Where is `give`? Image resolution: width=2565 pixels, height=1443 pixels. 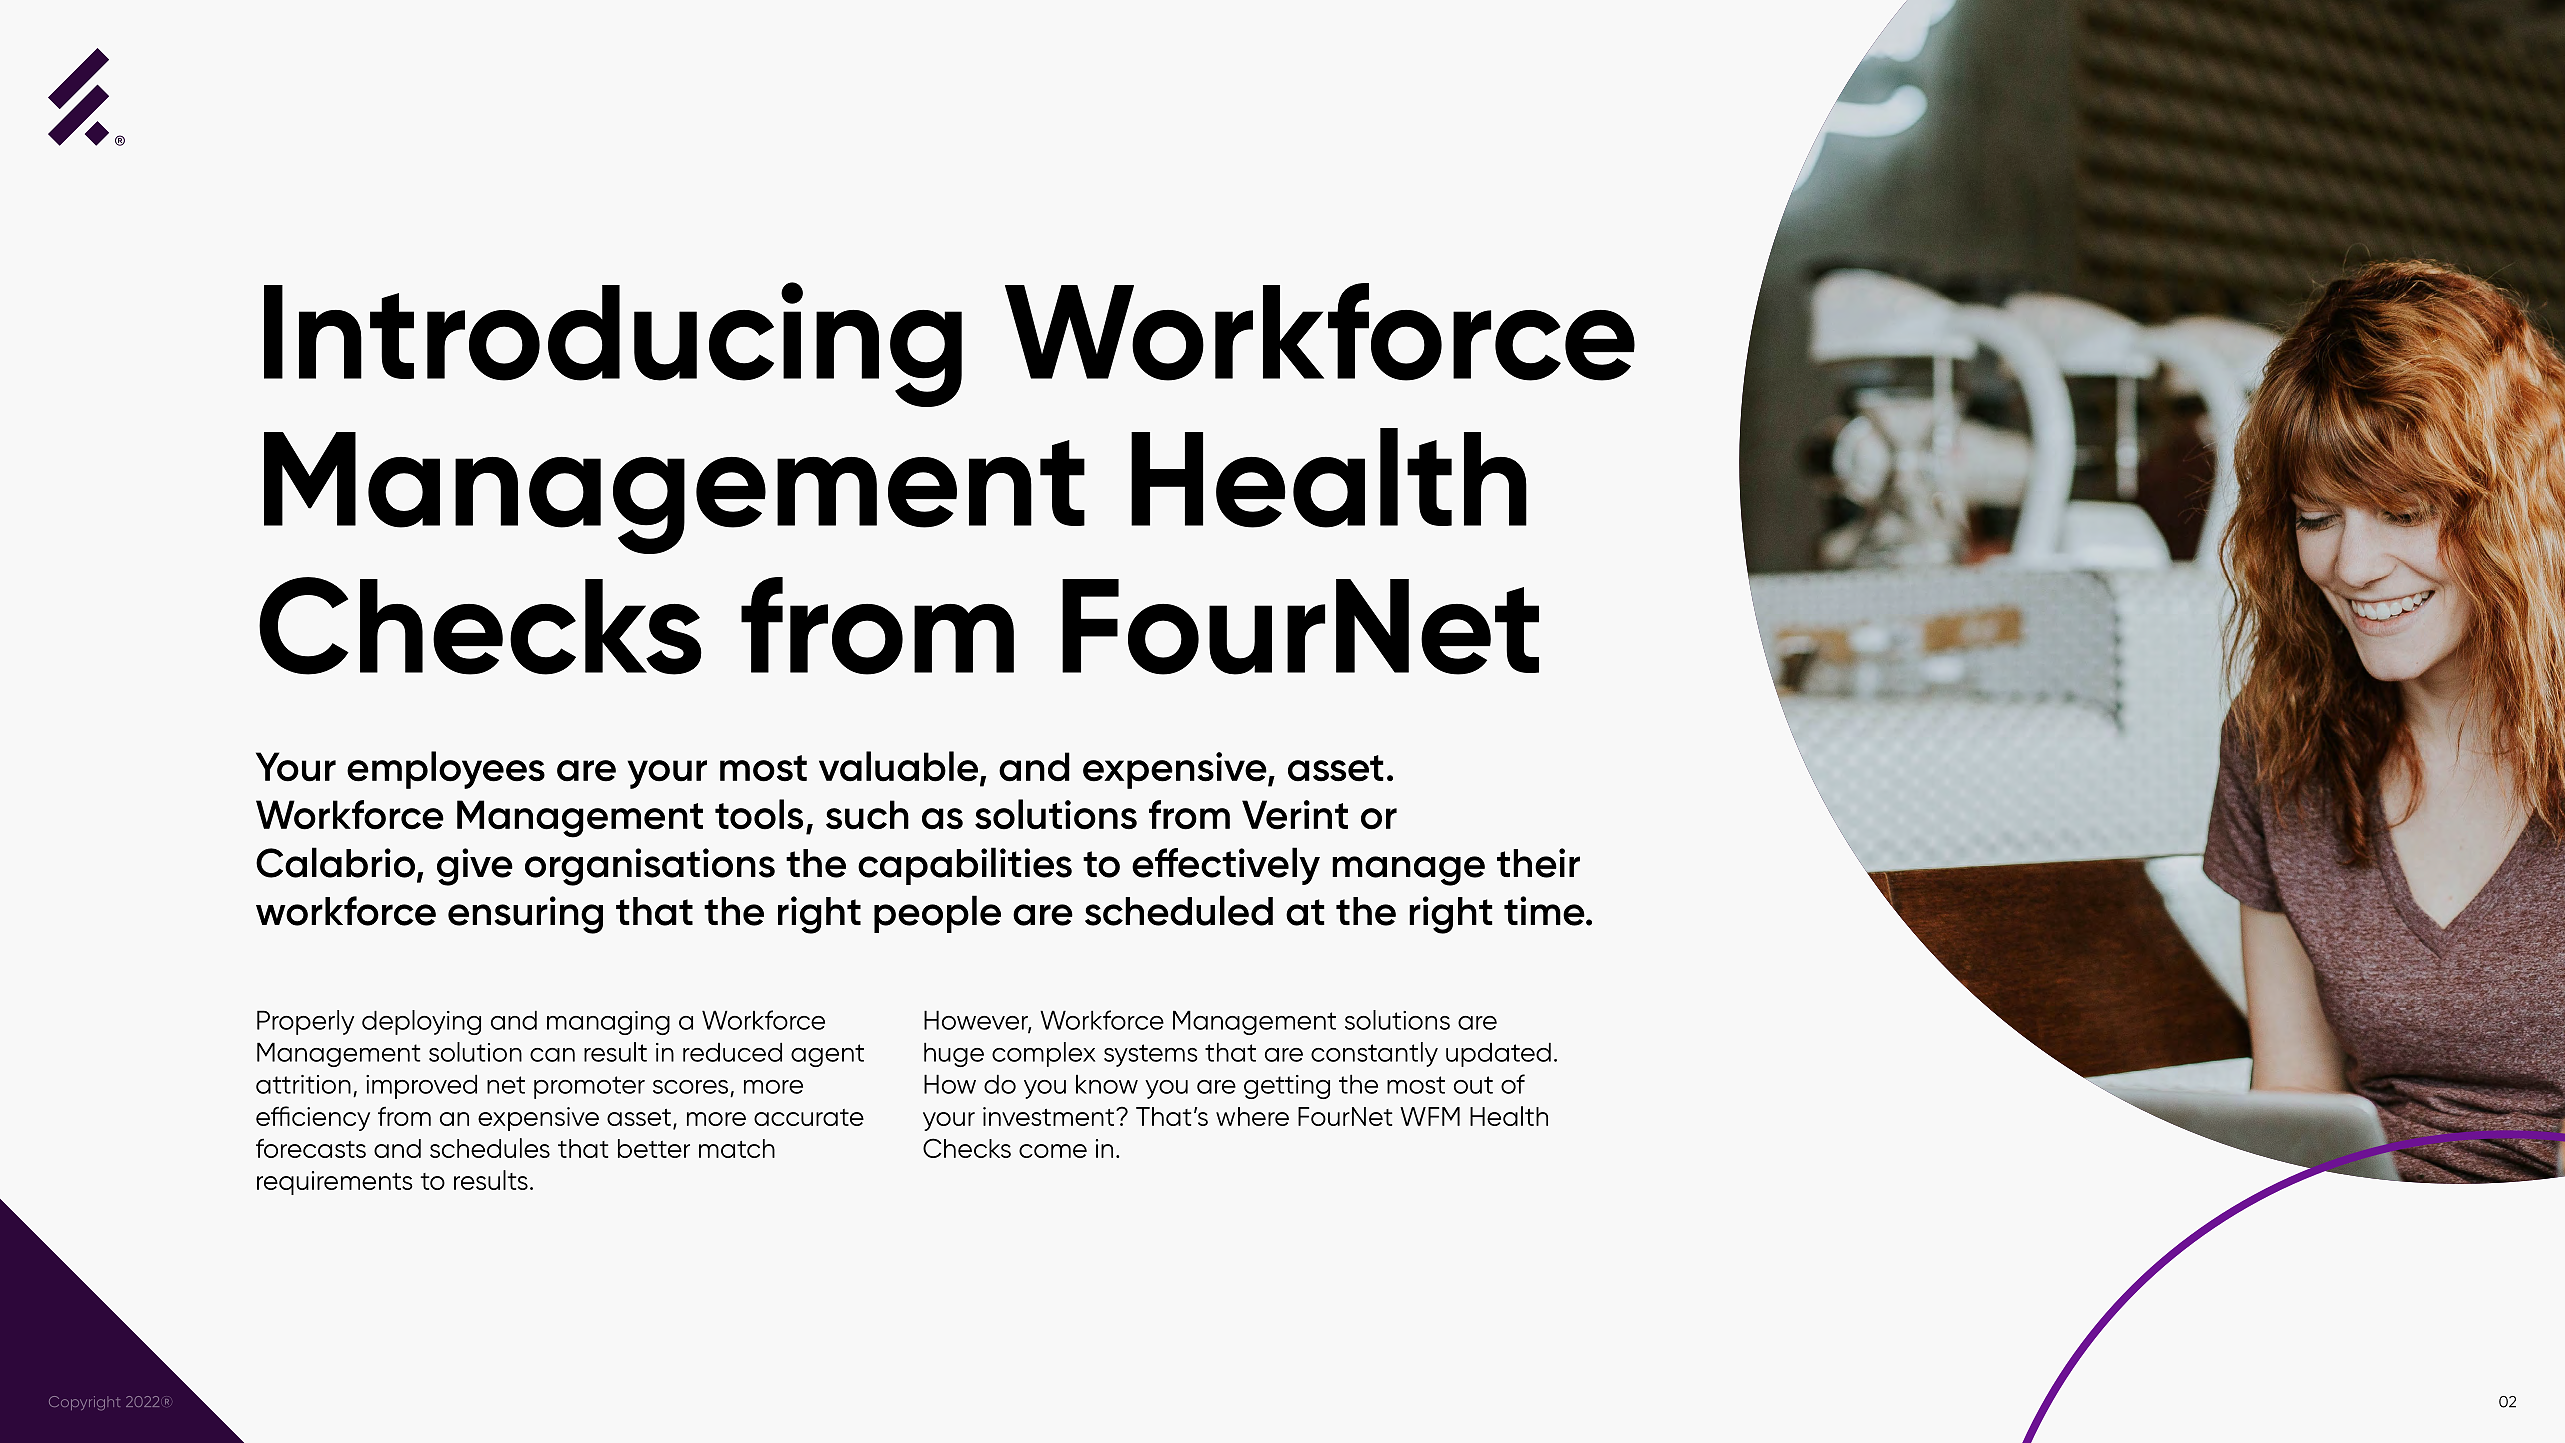 give is located at coordinates (475, 867).
